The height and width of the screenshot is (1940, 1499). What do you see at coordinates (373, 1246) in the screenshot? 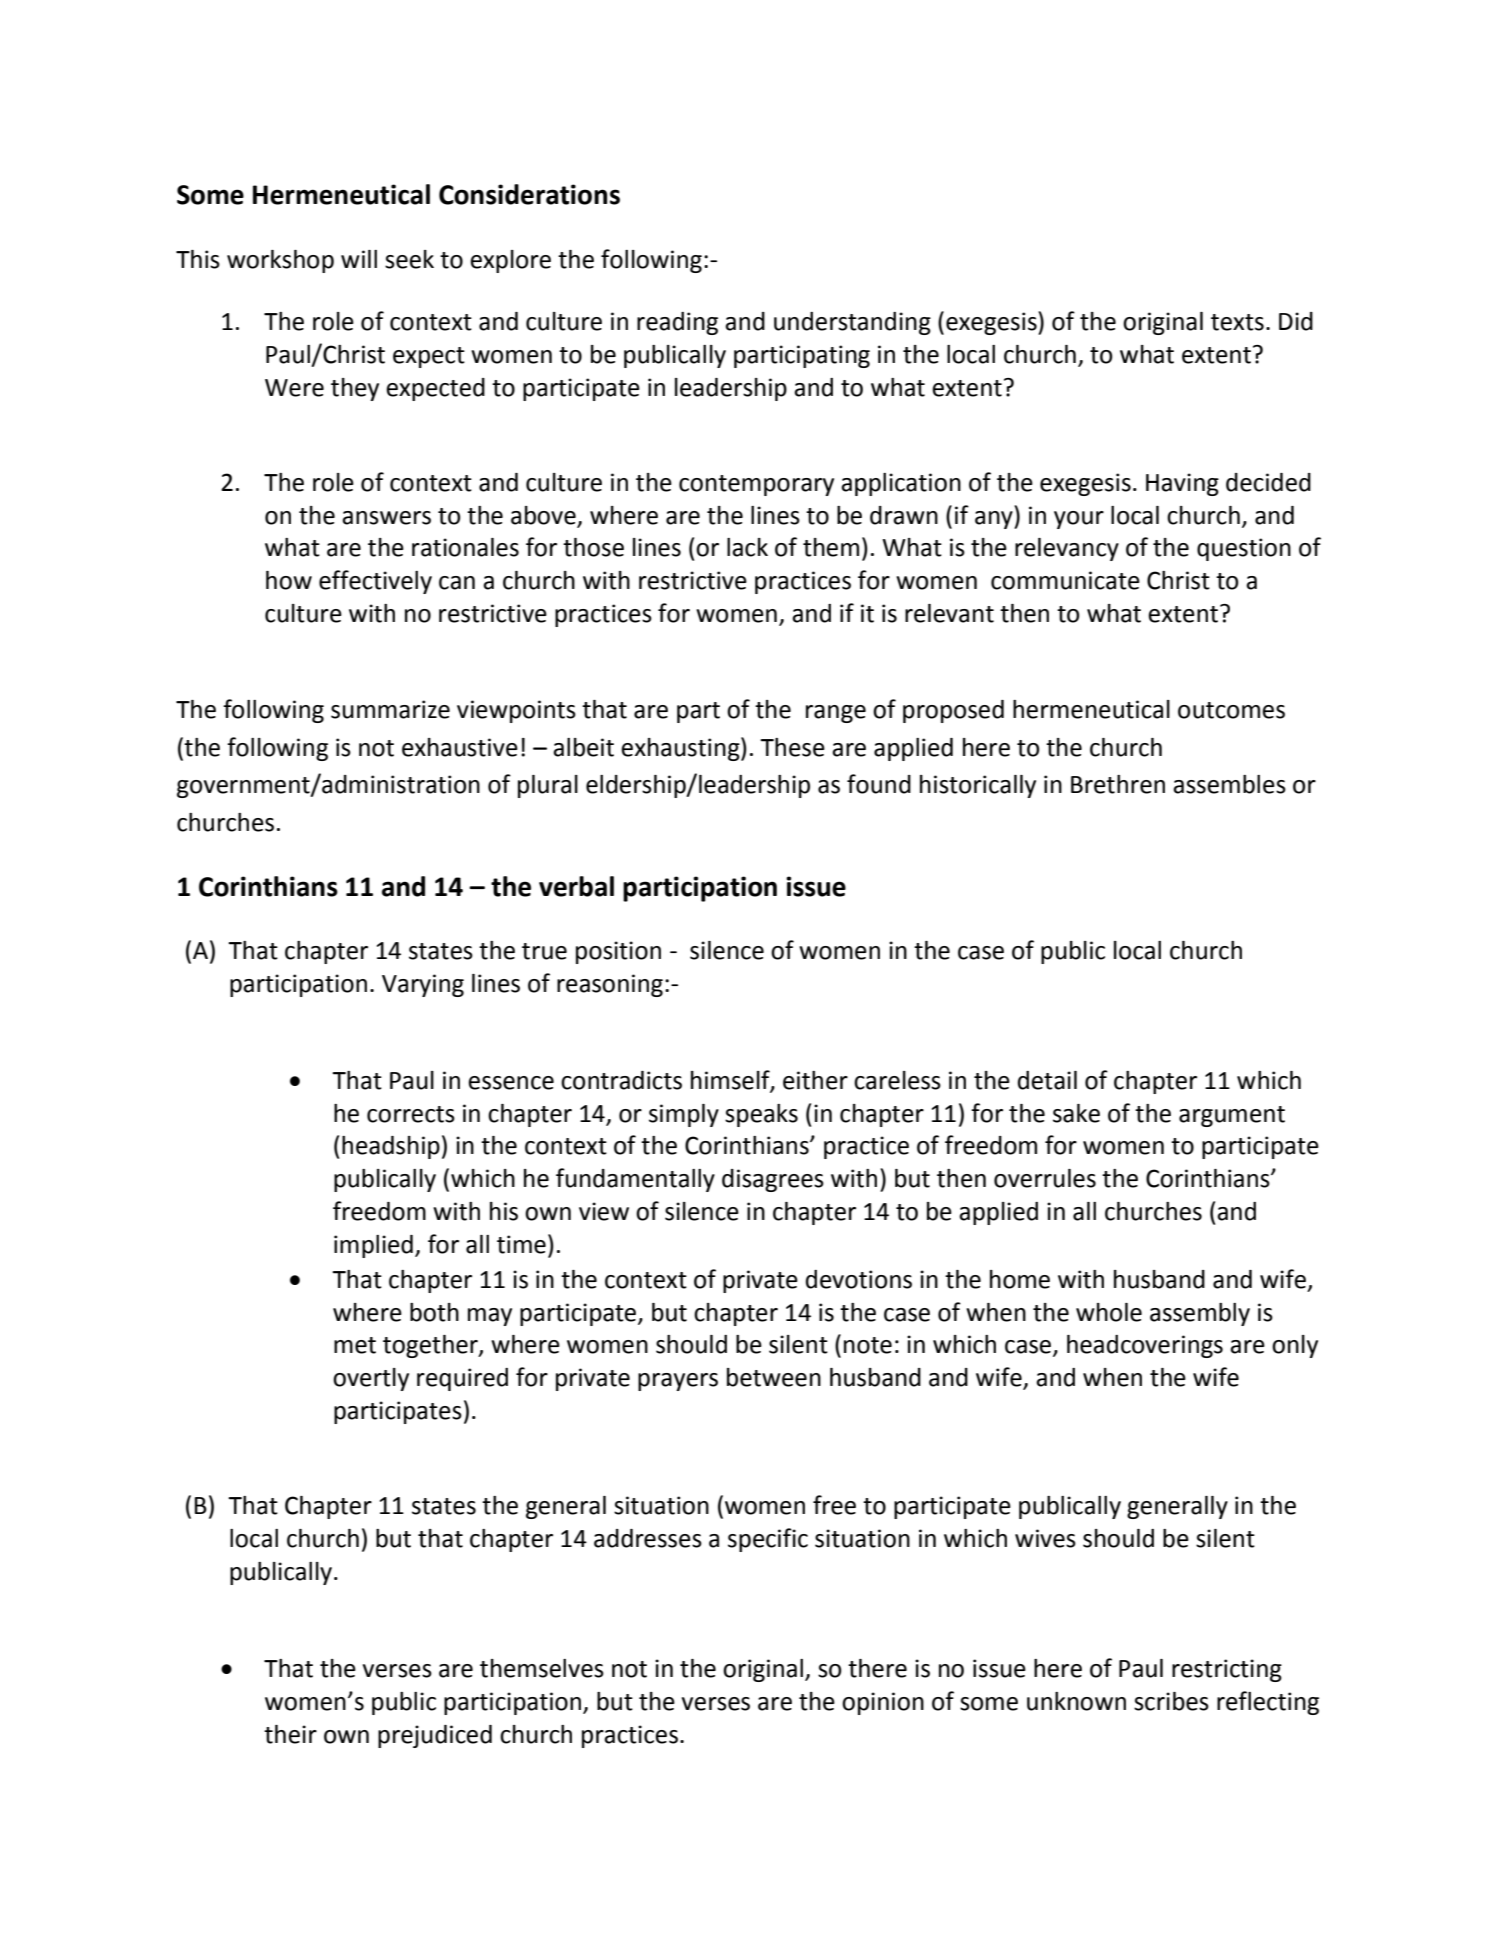
I see `implied` at bounding box center [373, 1246].
